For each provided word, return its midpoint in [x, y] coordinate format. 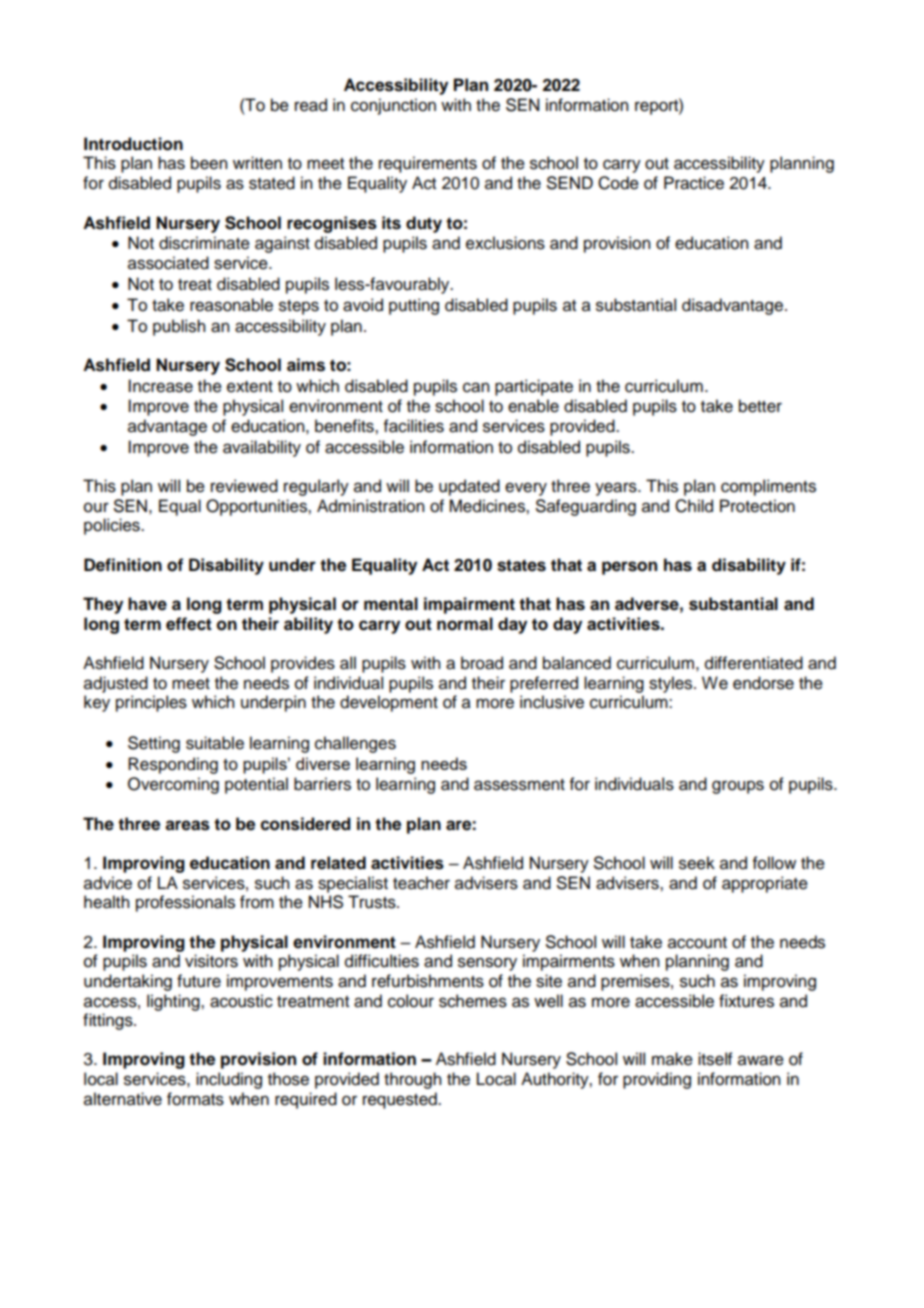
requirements [428, 164]
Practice [694, 183]
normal [465, 624]
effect [189, 624]
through [412, 1080]
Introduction [133, 144]
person [629, 568]
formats [195, 1099]
